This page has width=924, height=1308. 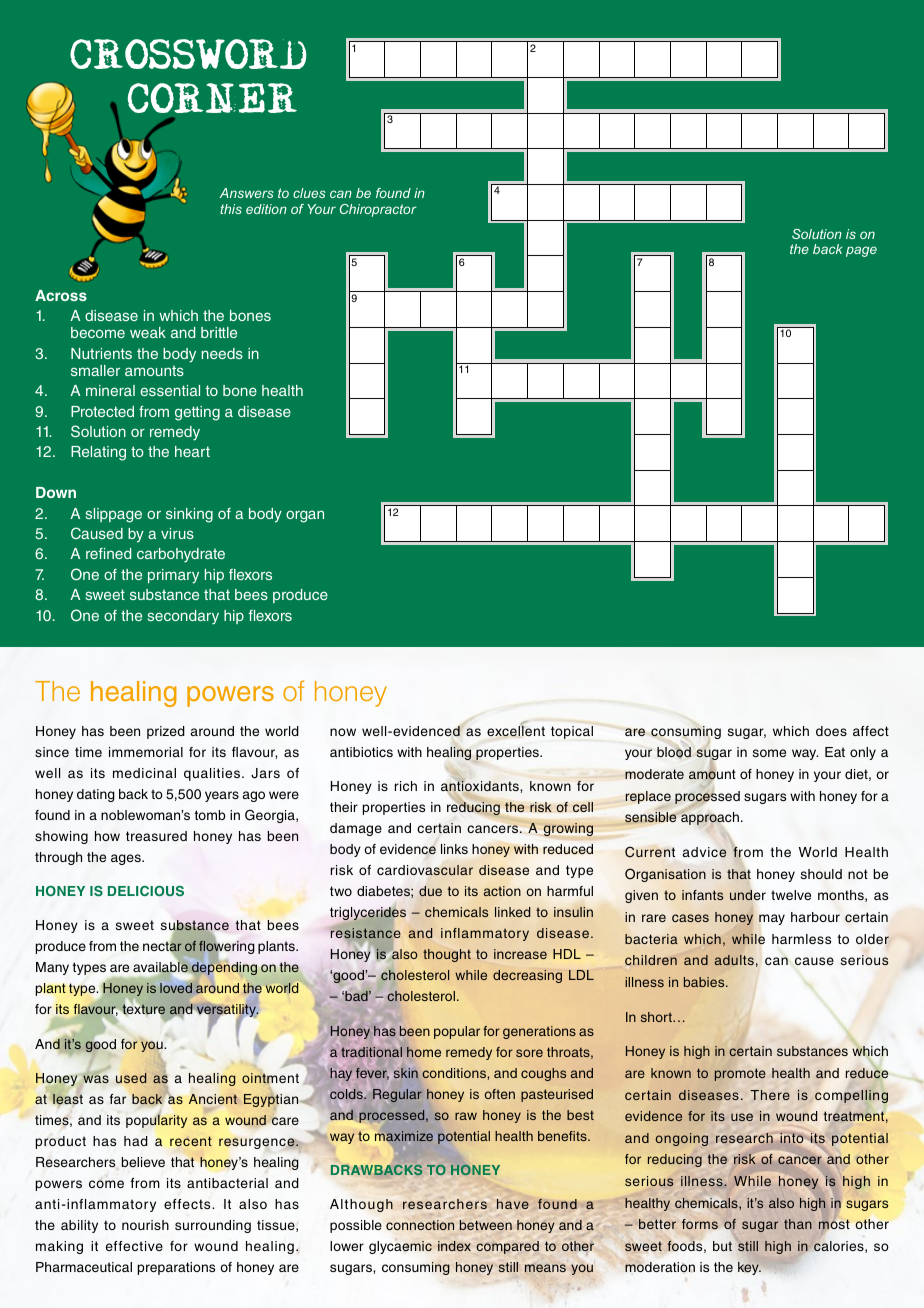 I want to click on clues, so click(x=309, y=193).
